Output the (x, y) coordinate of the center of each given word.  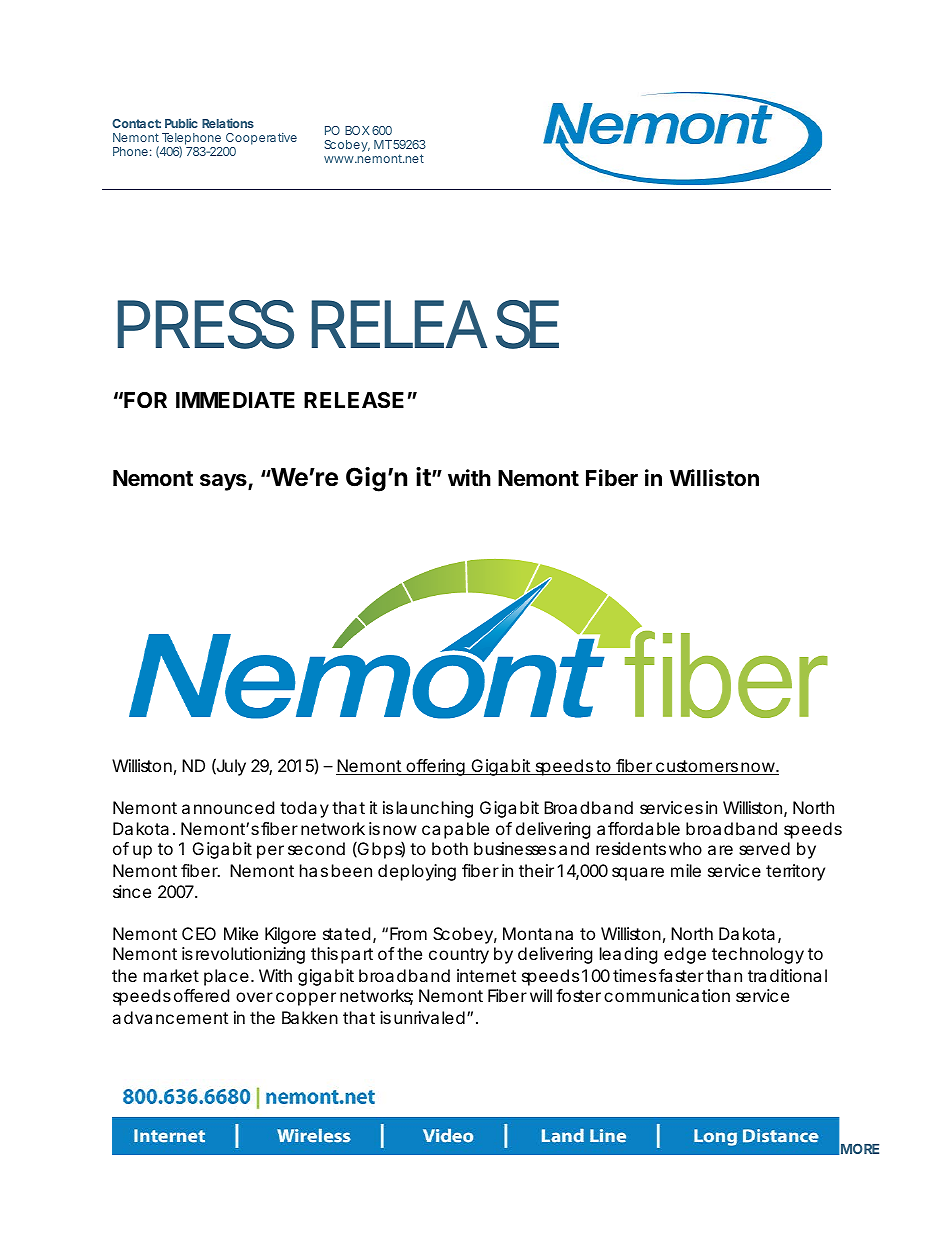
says (224, 482)
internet (486, 975)
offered (201, 995)
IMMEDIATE (235, 400)
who (685, 848)
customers (696, 767)
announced (228, 807)
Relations (228, 123)
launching (435, 809)
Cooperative (260, 140)
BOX (357, 130)
